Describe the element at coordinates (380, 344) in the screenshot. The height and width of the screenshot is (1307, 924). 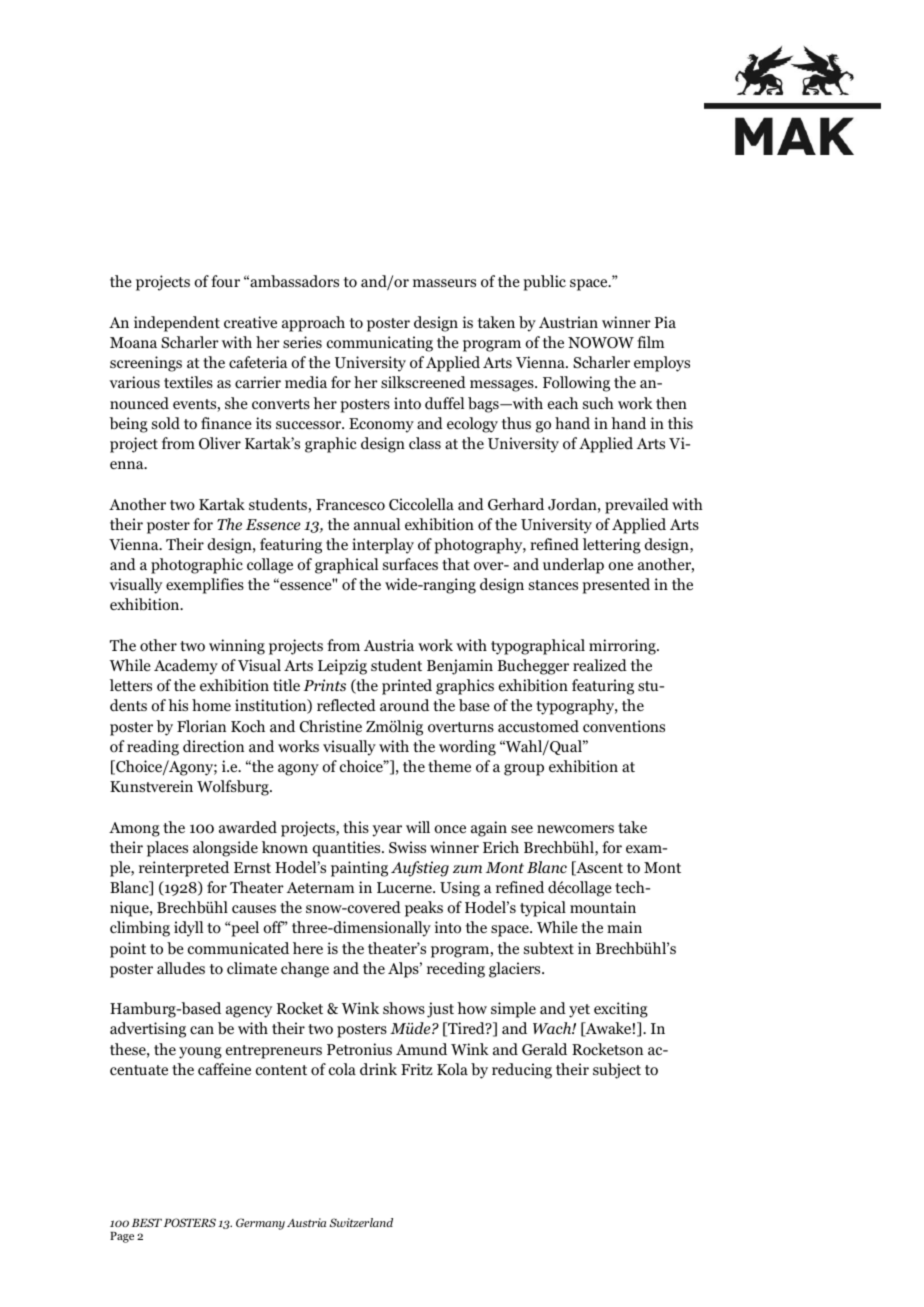
I see `communicating` at that location.
